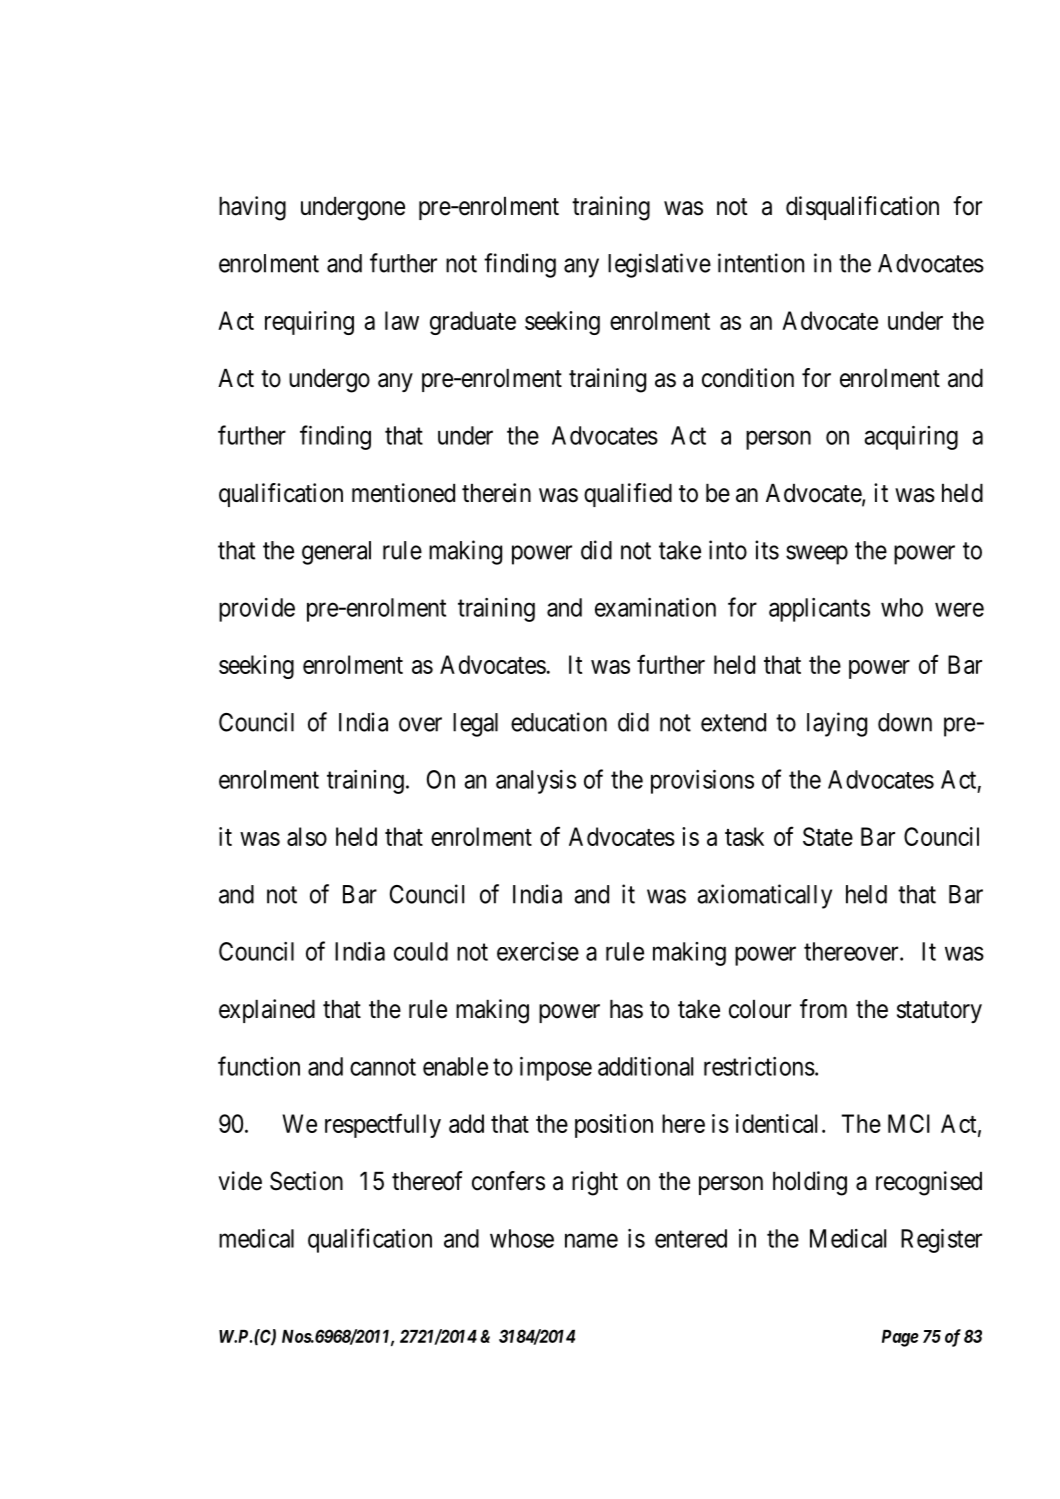 The width and height of the page is (1060, 1499). What do you see at coordinates (336, 553) in the page?
I see `general` at bounding box center [336, 553].
